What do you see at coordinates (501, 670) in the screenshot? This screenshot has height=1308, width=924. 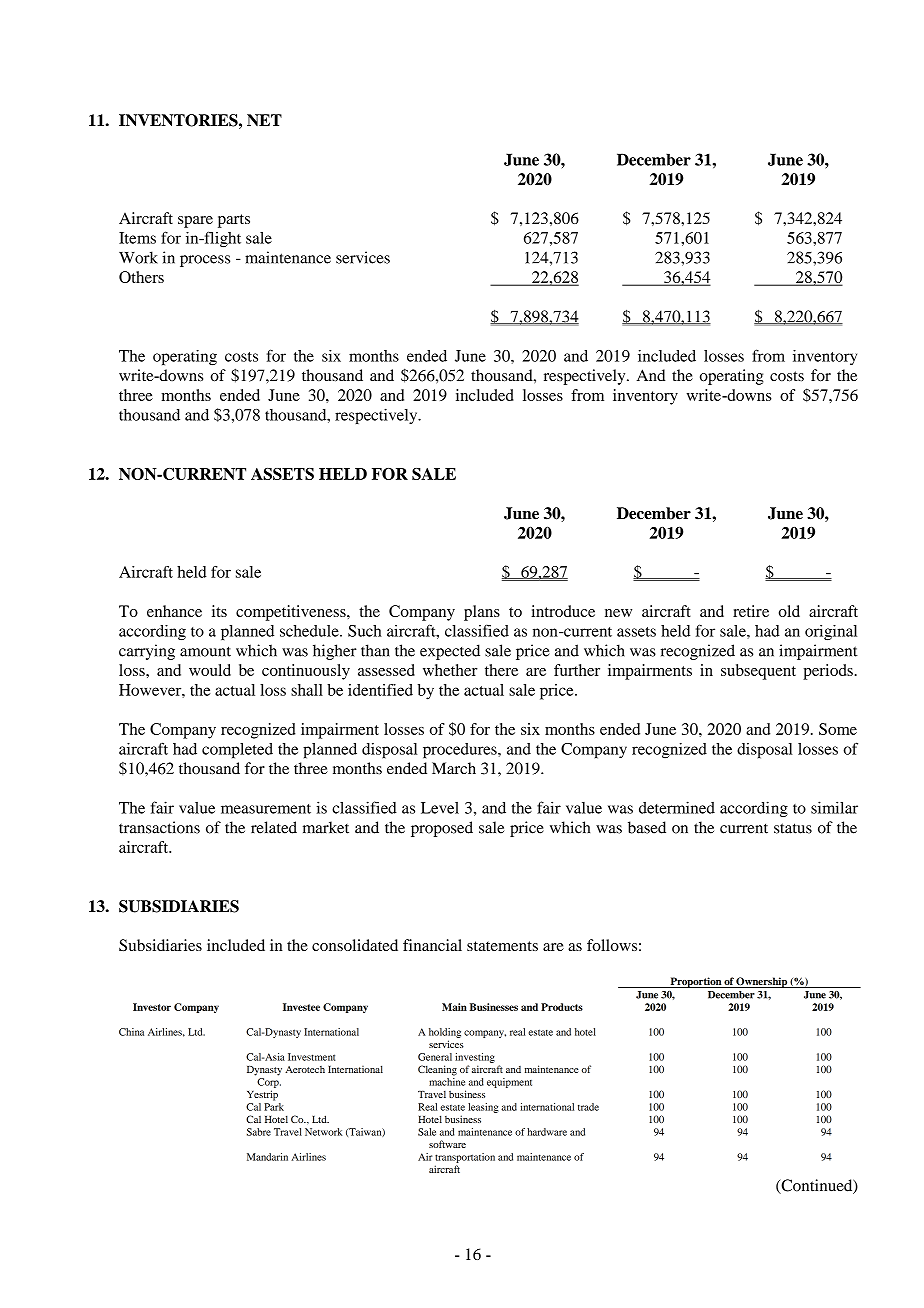 I see `there` at bounding box center [501, 670].
